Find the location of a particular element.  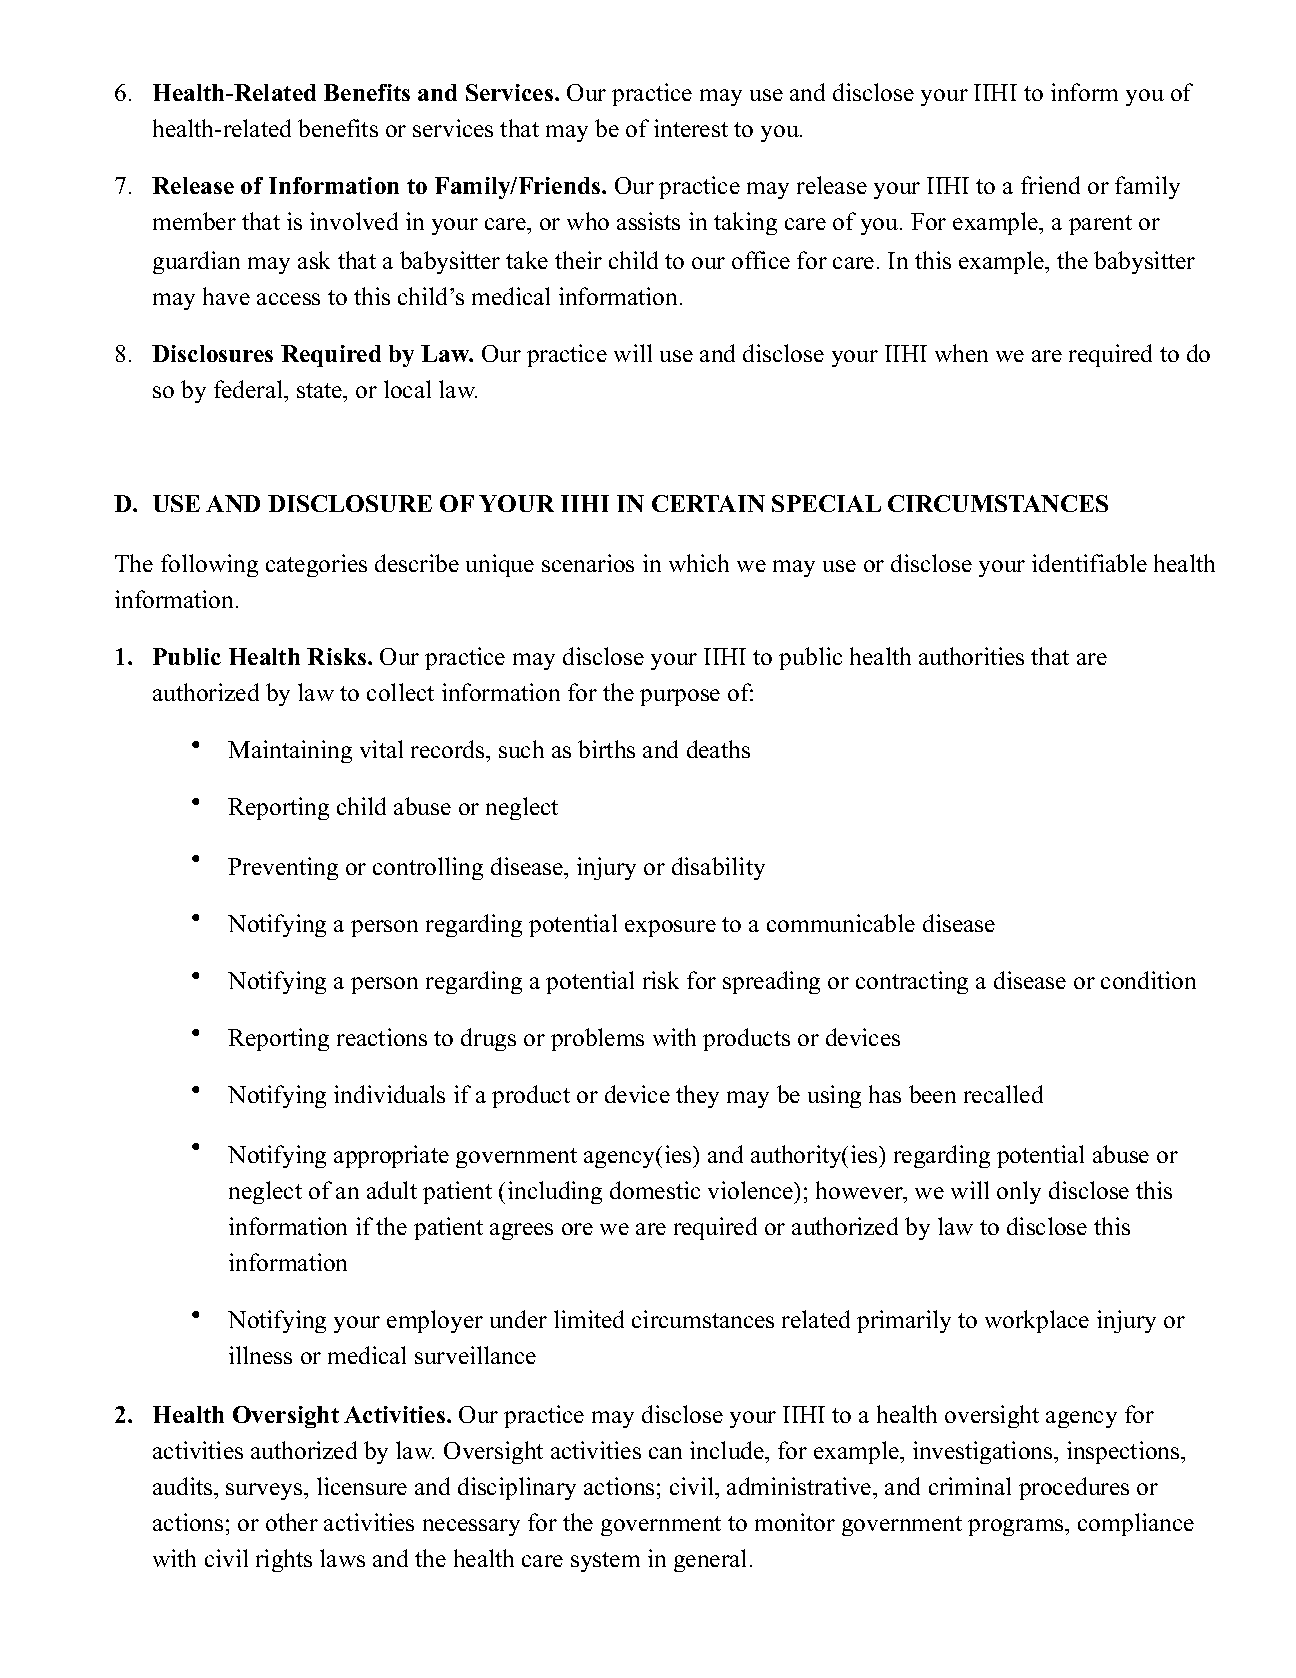

Preventing is located at coordinates (283, 868).
